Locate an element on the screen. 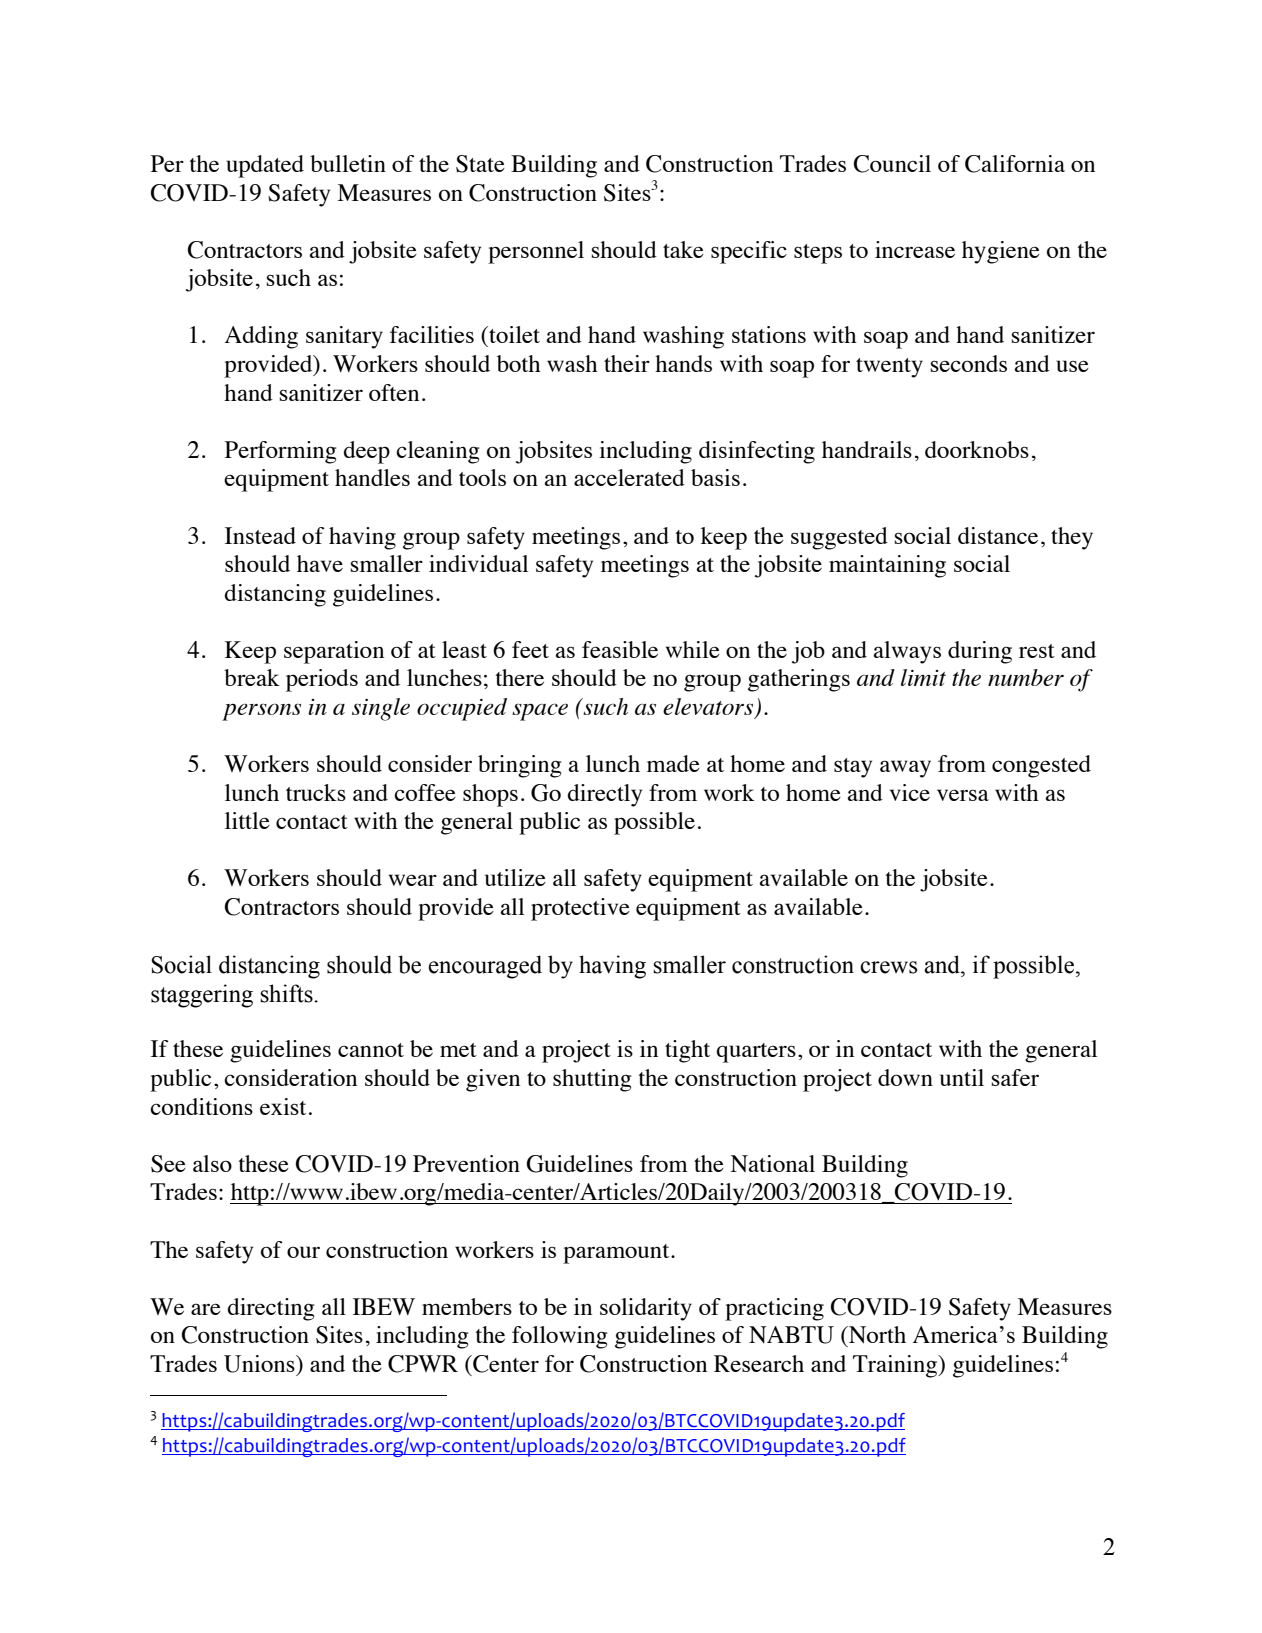 The height and width of the screenshot is (1633, 1262). directly is located at coordinates (605, 795).
